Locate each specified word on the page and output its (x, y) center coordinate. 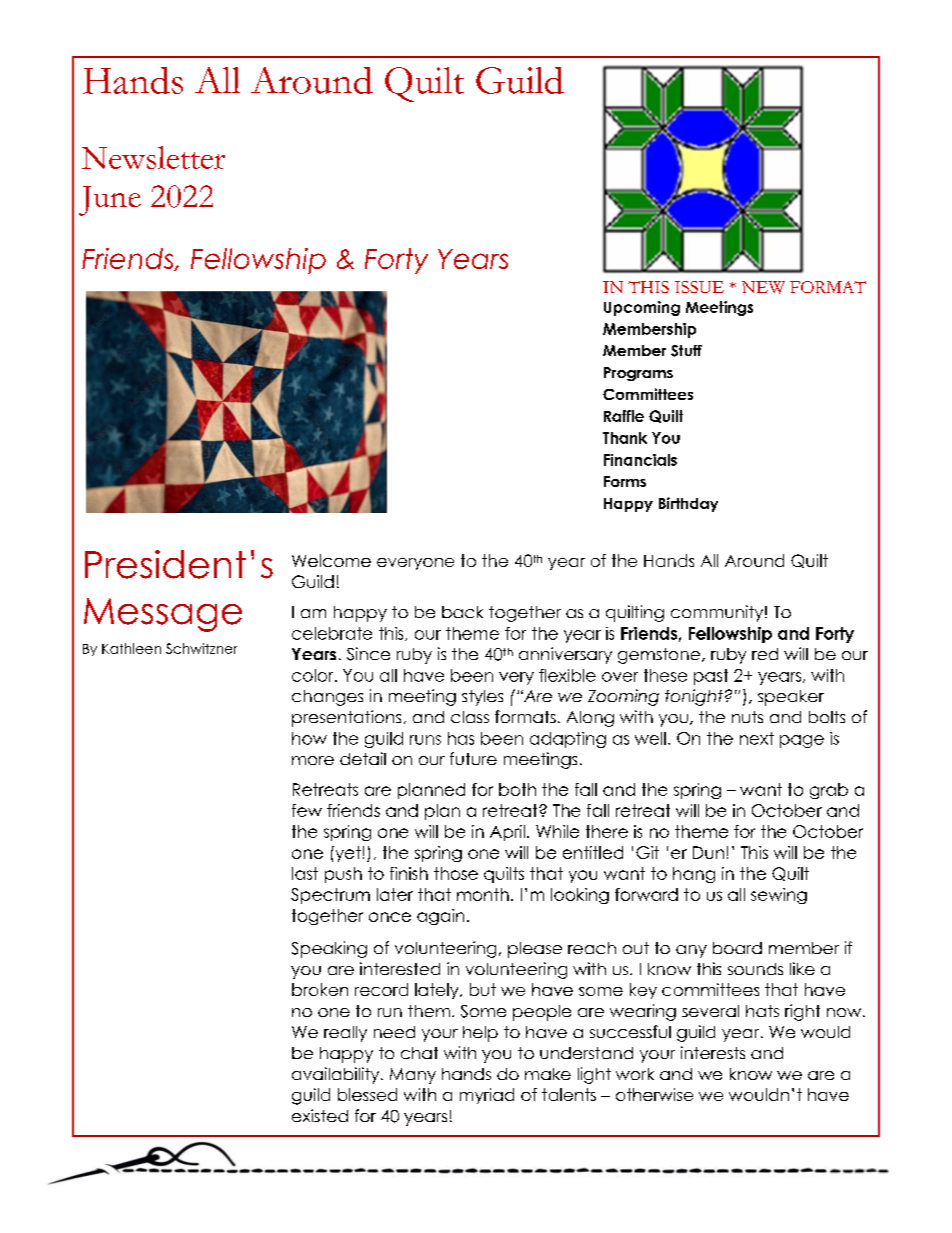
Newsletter (153, 157)
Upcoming (642, 308)
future (473, 758)
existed (320, 1115)
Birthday (688, 504)
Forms (625, 481)
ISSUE (699, 287)
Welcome (331, 560)
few (307, 810)
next (757, 738)
